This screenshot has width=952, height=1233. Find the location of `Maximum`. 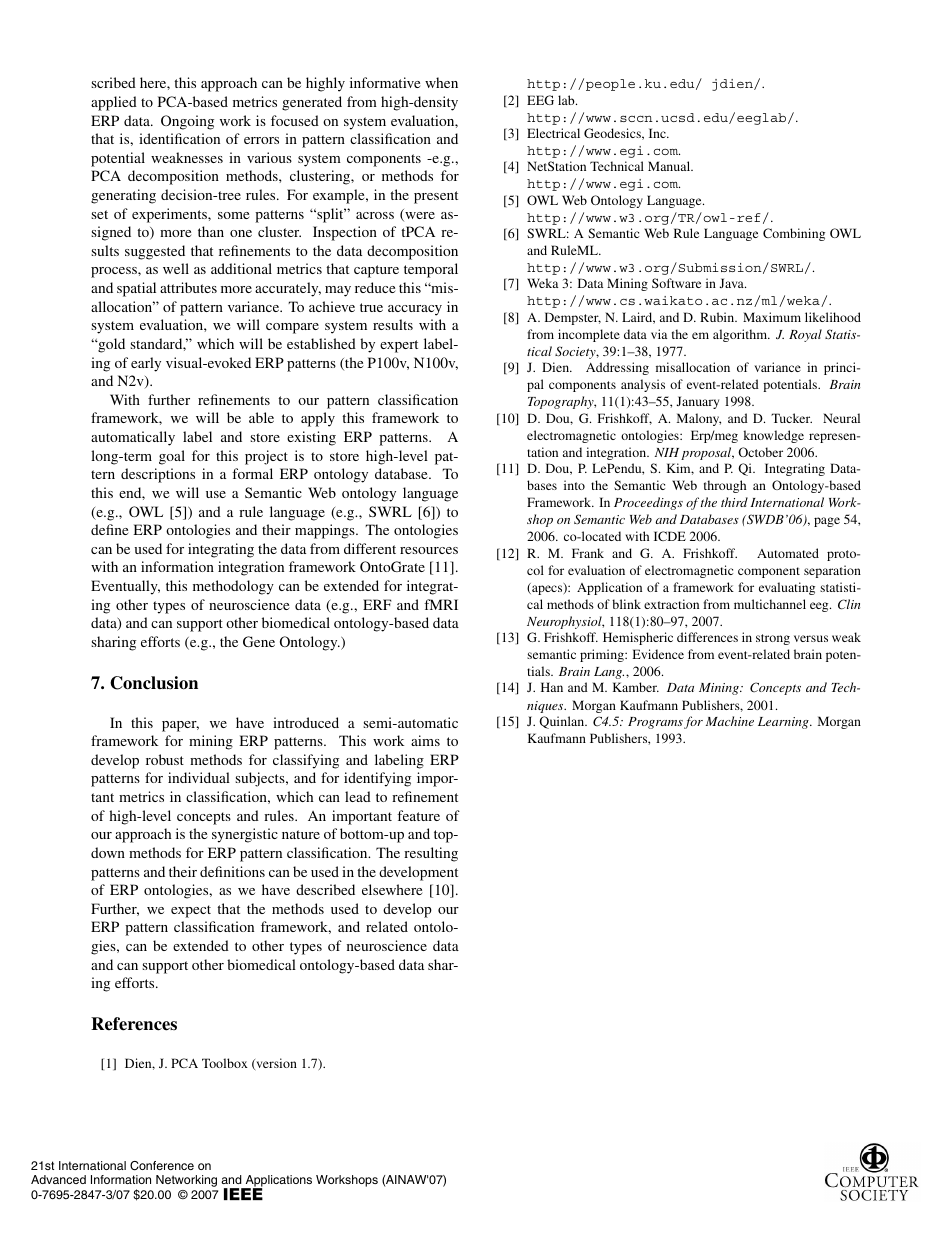

Maximum is located at coordinates (772, 317).
